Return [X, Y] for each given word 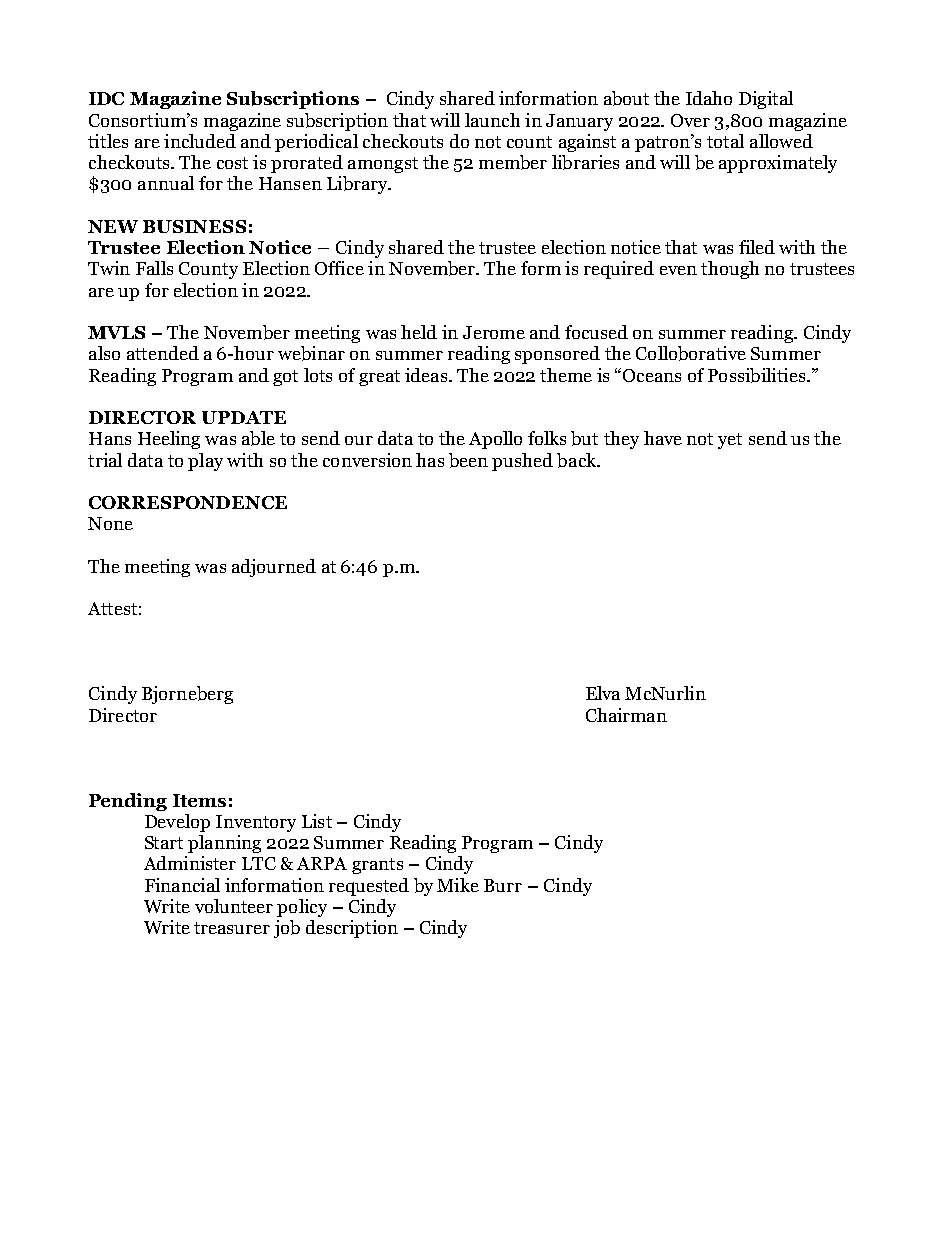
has [430, 460]
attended [163, 353]
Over [690, 120]
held [419, 332]
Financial [182, 885]
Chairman [626, 715]
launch [492, 120]
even [678, 270]
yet [730, 441]
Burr [503, 885]
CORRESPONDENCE [188, 502]
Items [199, 800]
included [200, 141]
